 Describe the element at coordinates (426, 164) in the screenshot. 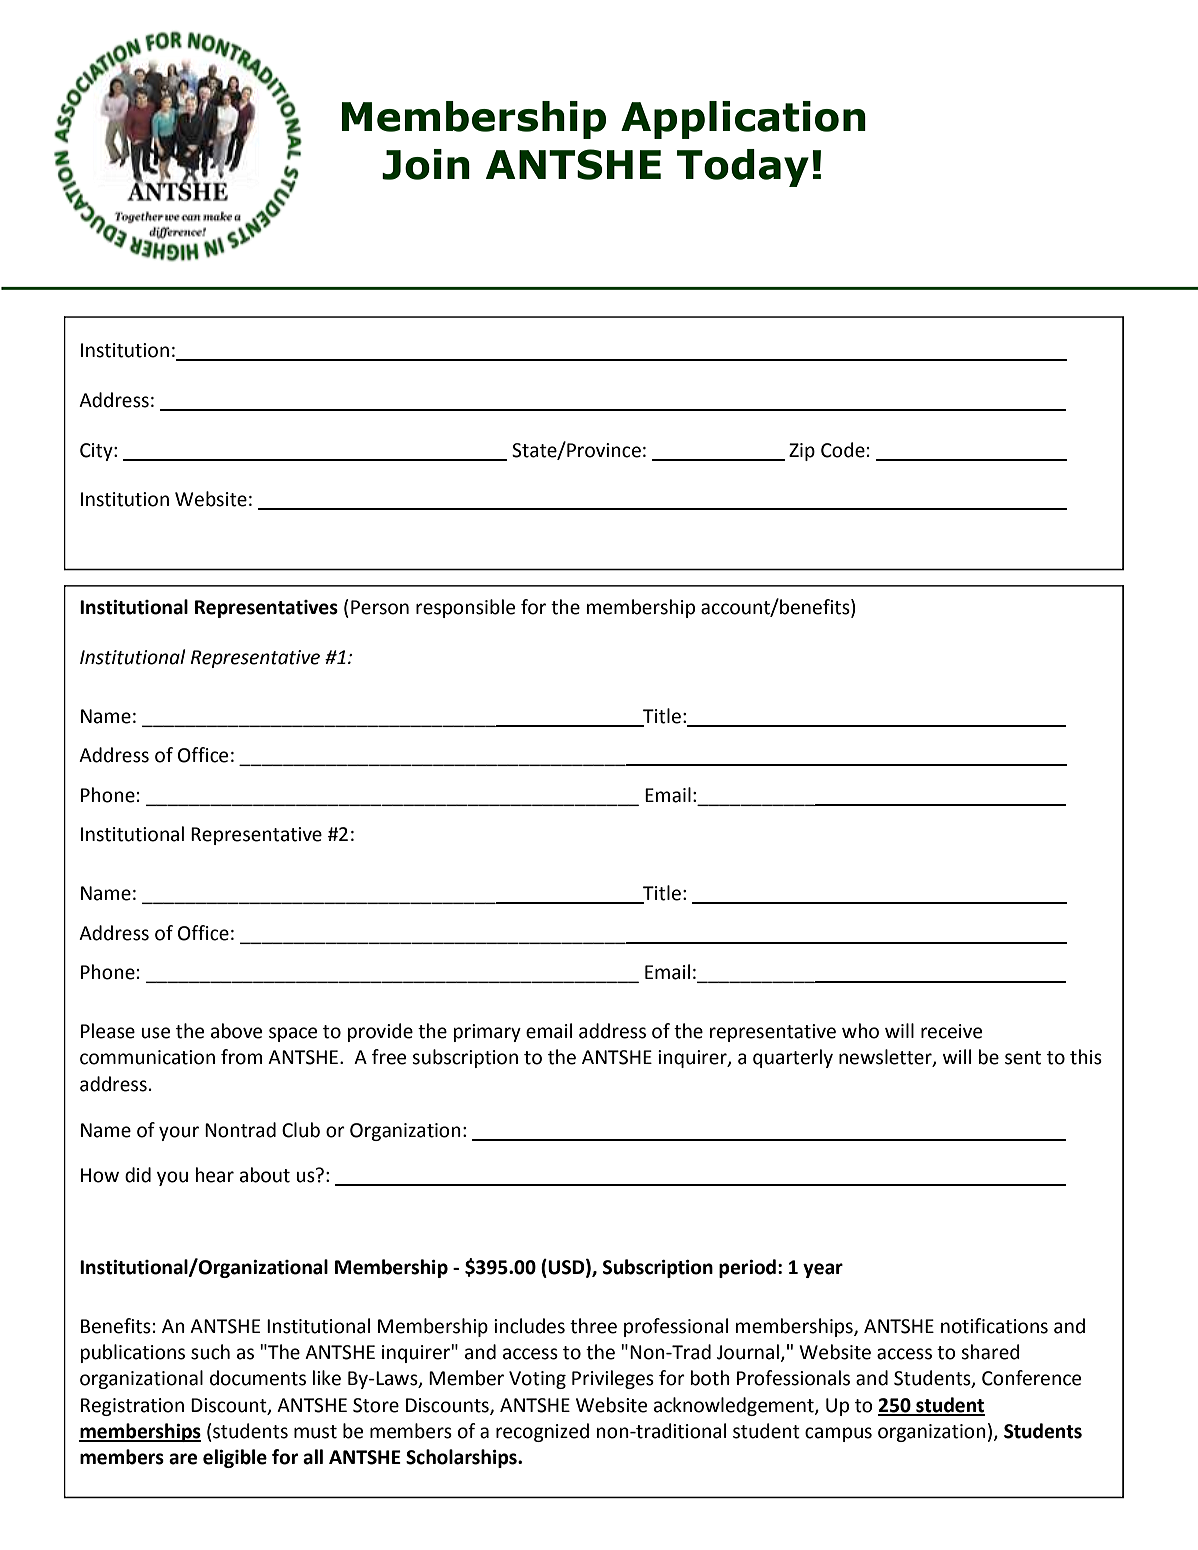

I see `Join` at that location.
